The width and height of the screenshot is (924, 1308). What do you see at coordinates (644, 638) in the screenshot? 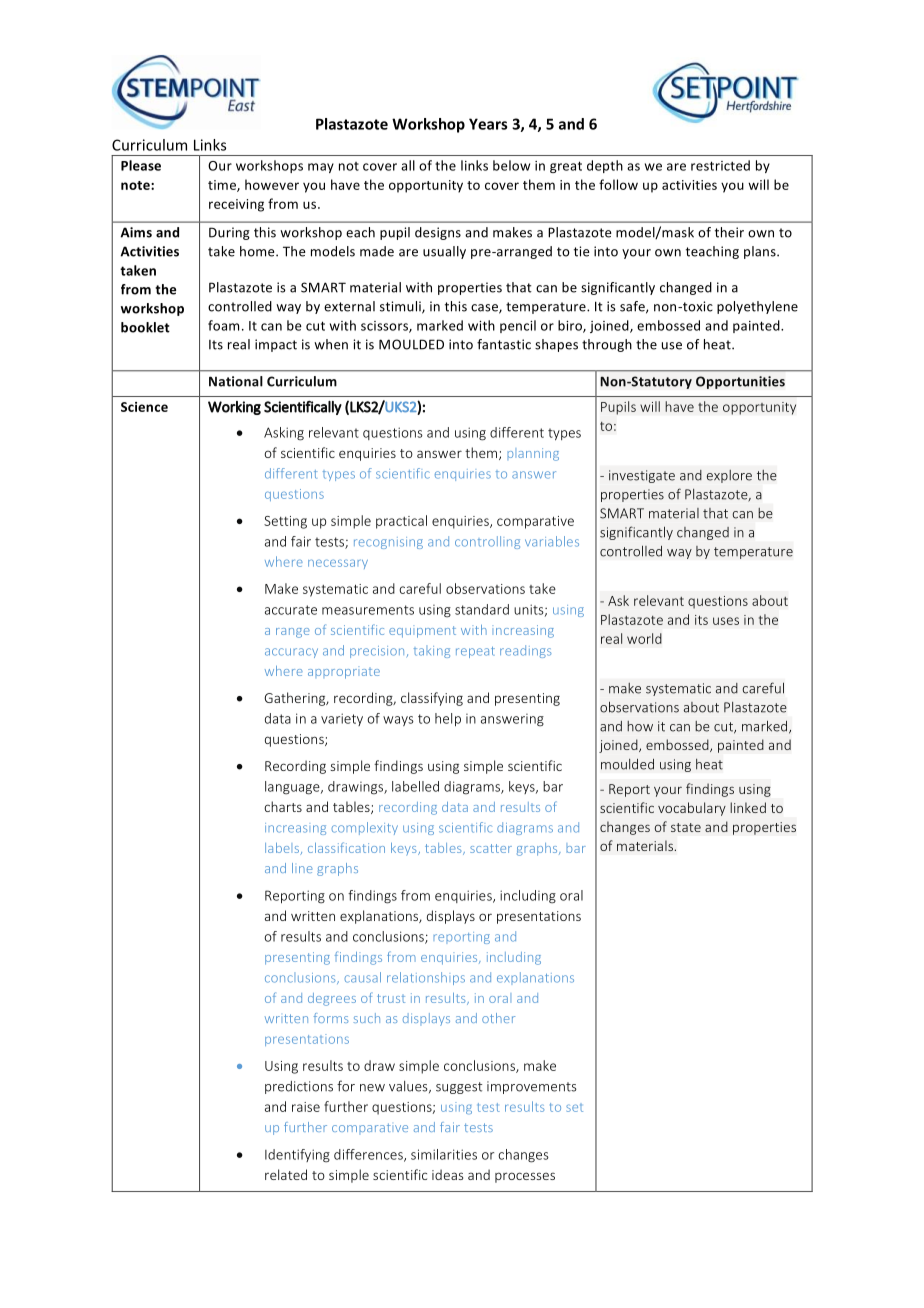
I see `world` at bounding box center [644, 638].
